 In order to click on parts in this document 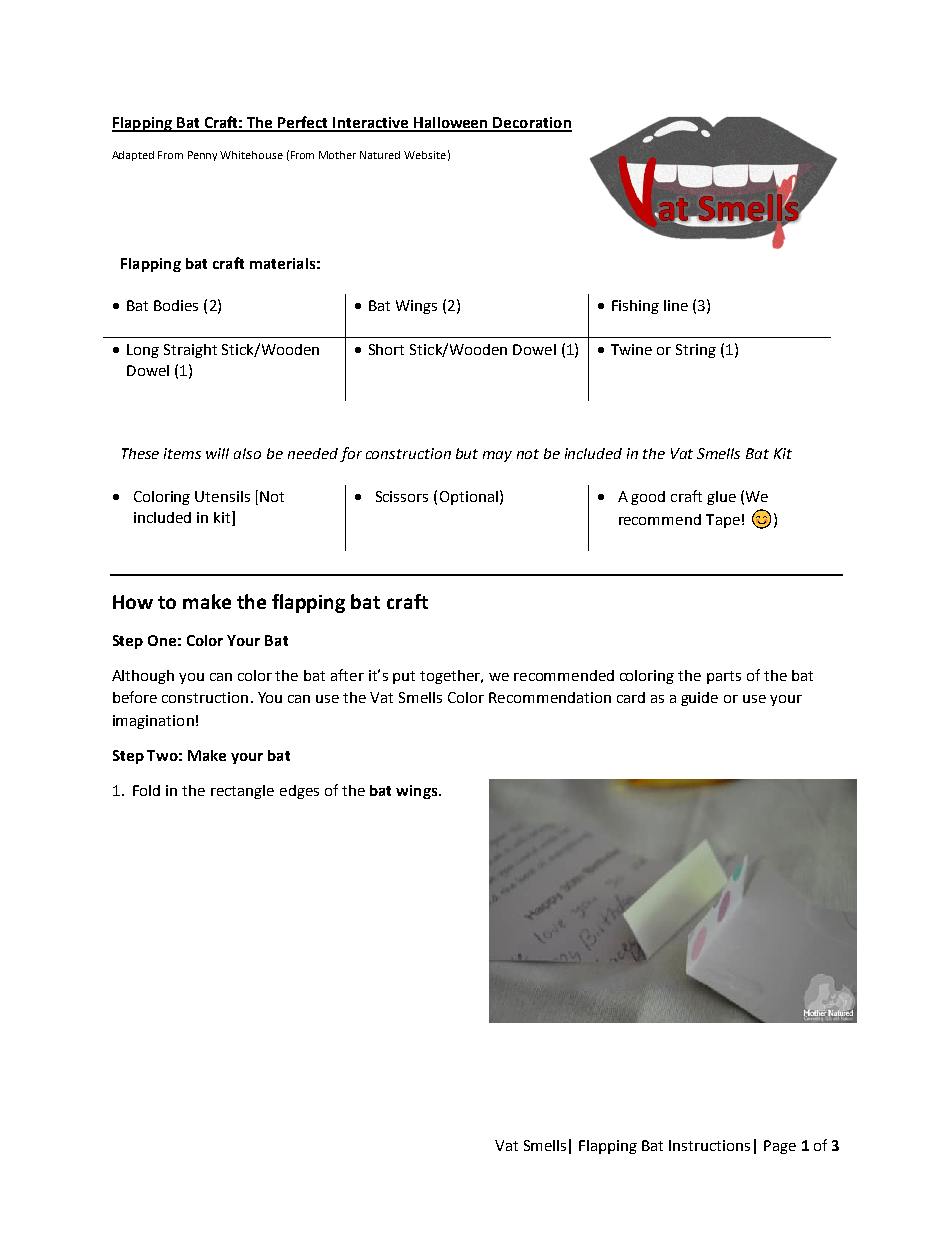, I will do `click(724, 677)`.
